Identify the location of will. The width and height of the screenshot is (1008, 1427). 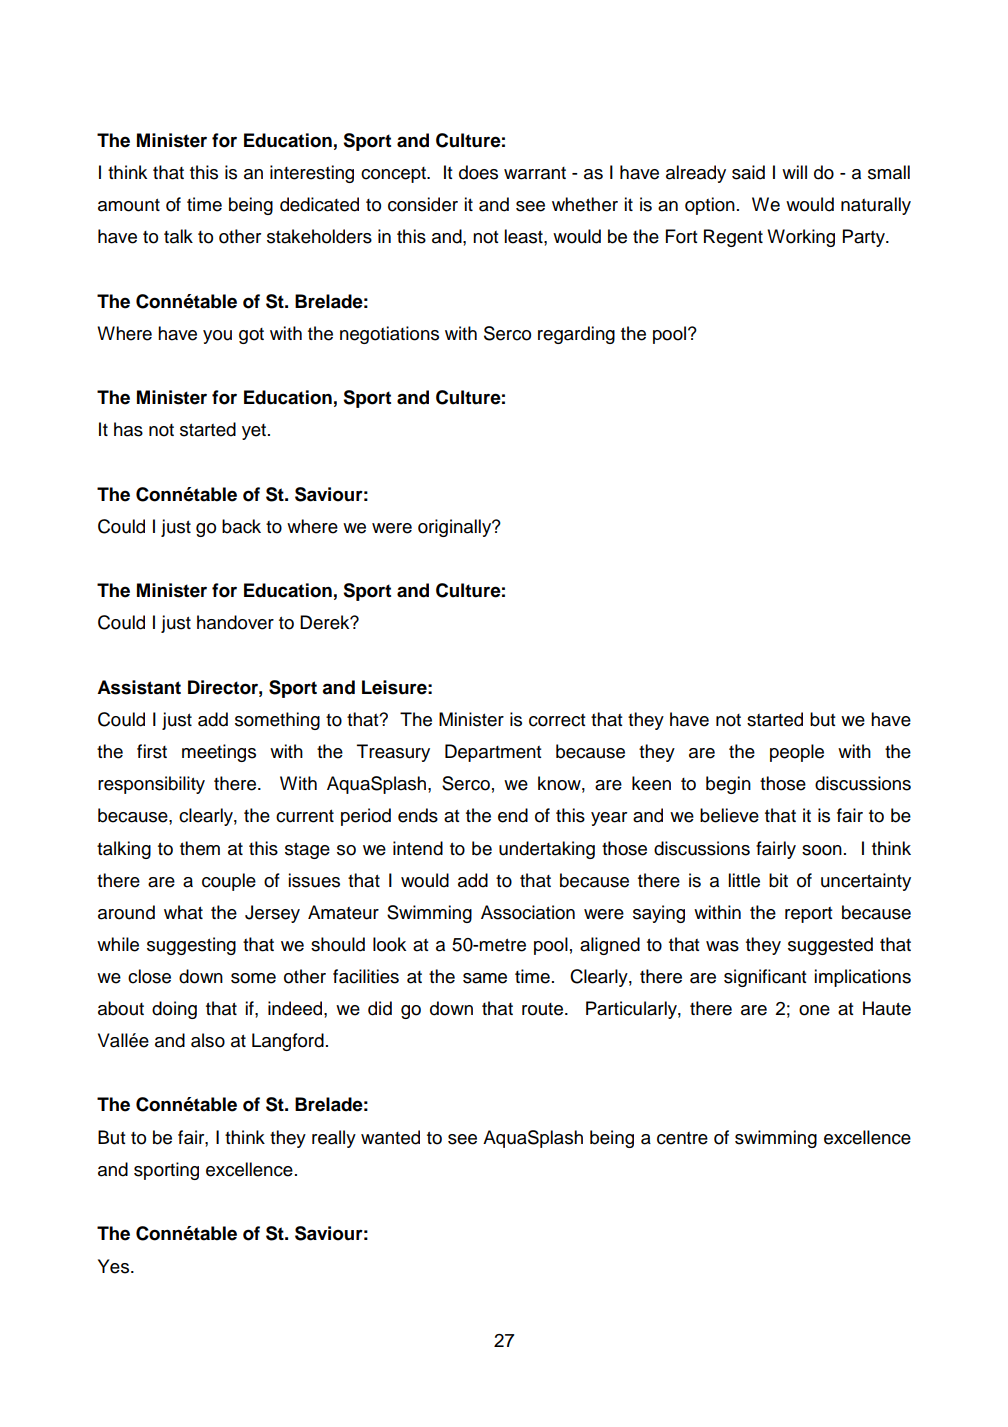
(794, 172).
